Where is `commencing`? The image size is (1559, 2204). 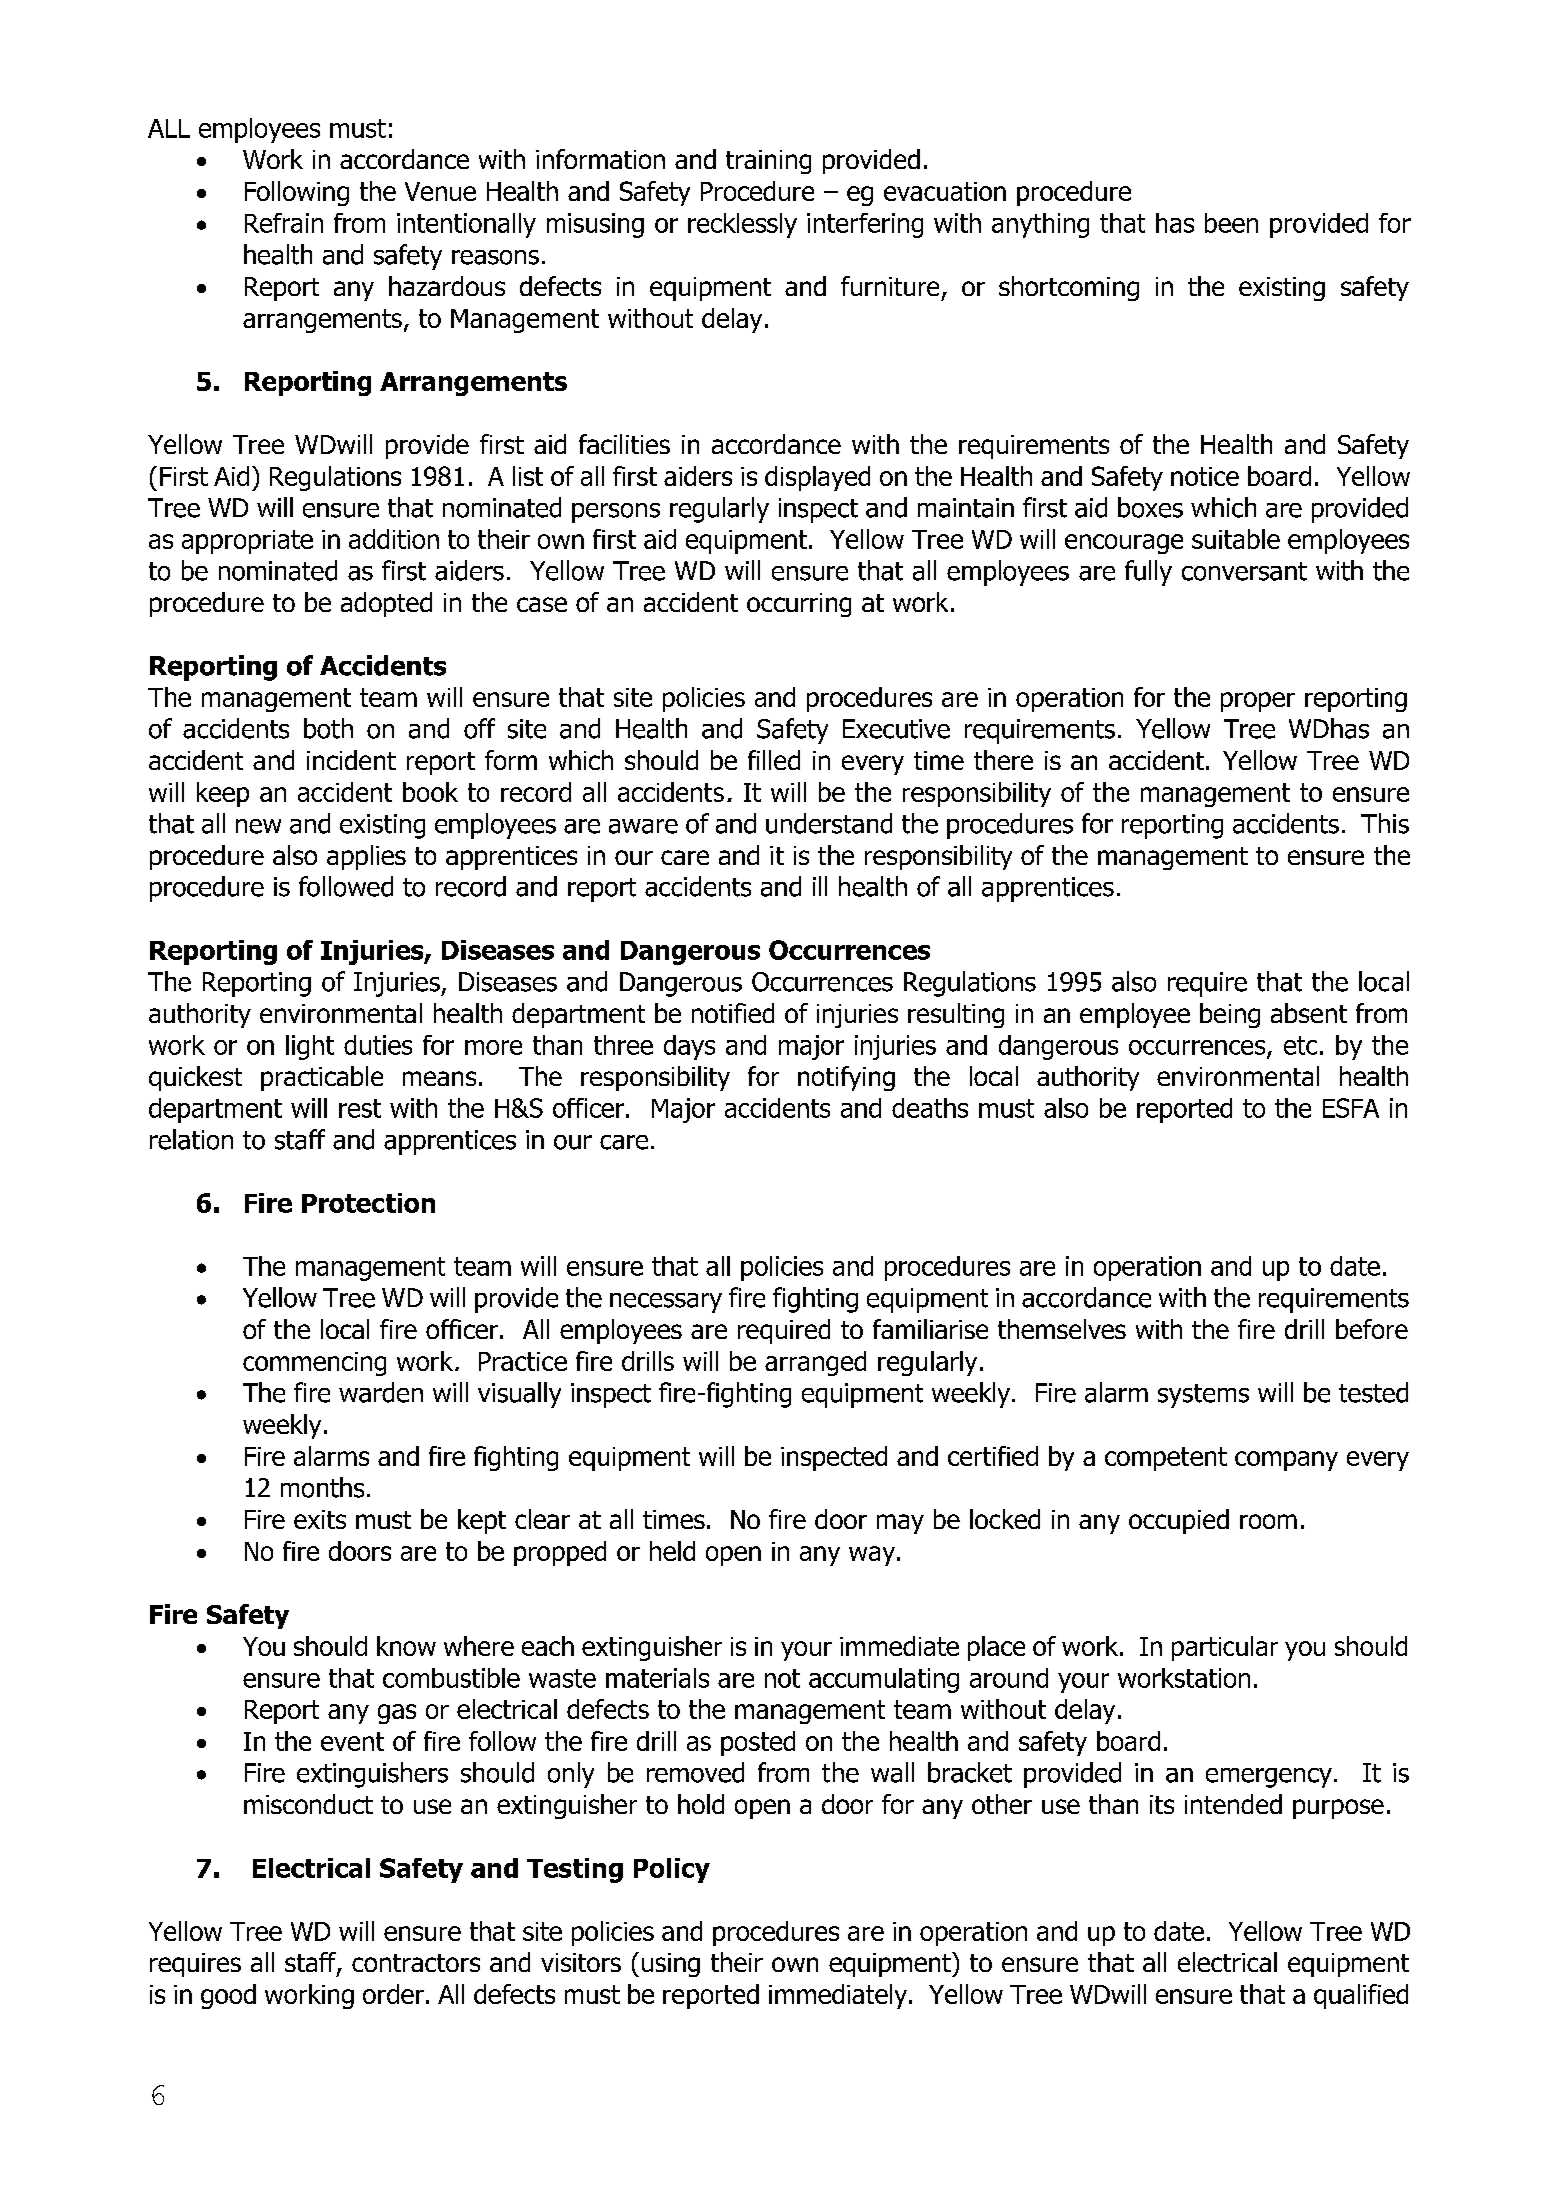 commencing is located at coordinates (314, 1364).
